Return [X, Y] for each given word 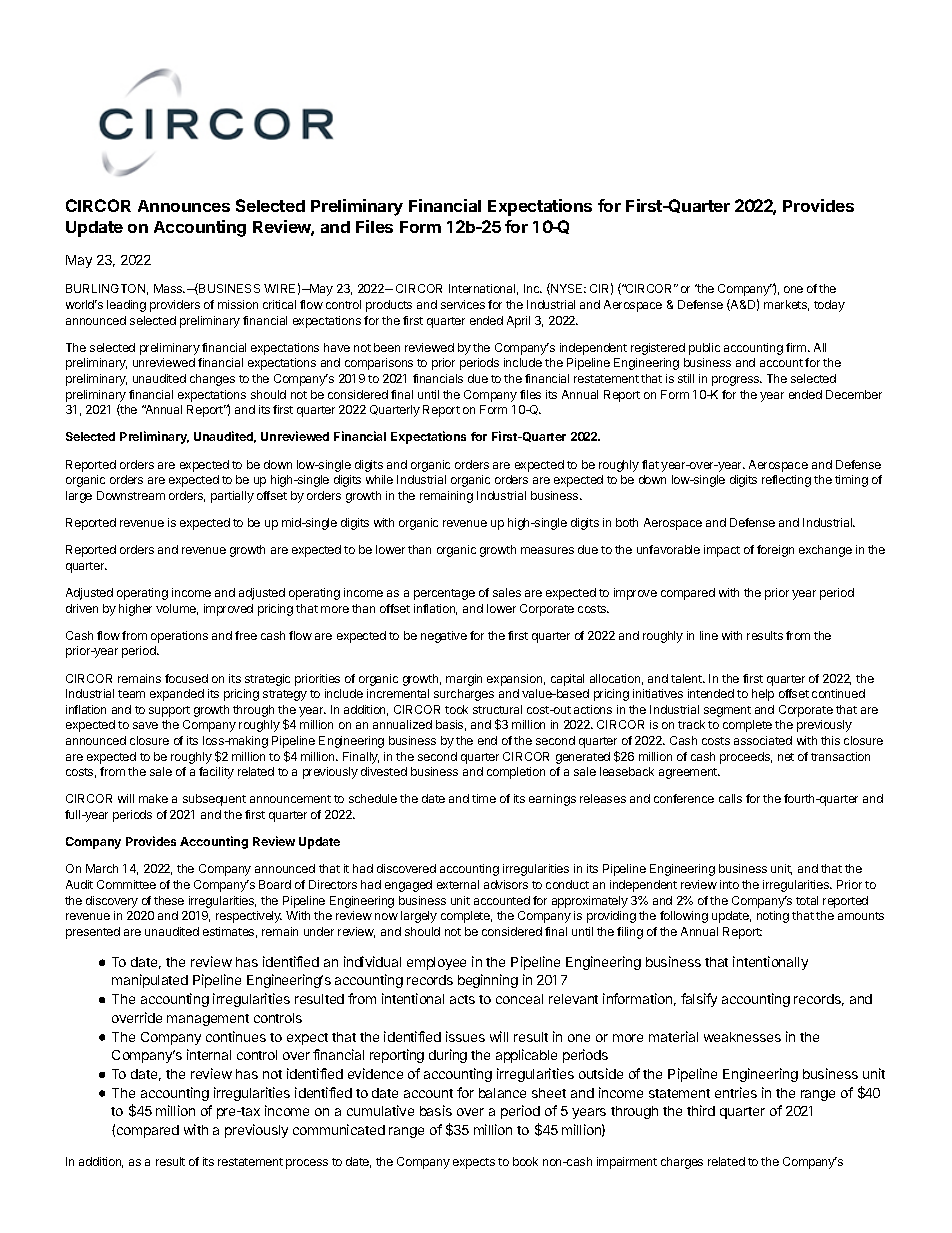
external [458, 884]
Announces [184, 206]
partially [232, 497]
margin [464, 680]
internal [209, 1054]
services [463, 304]
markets [786, 305]
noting [773, 917]
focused [186, 678]
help [763, 695]
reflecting [786, 481]
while [379, 479]
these [169, 900]
